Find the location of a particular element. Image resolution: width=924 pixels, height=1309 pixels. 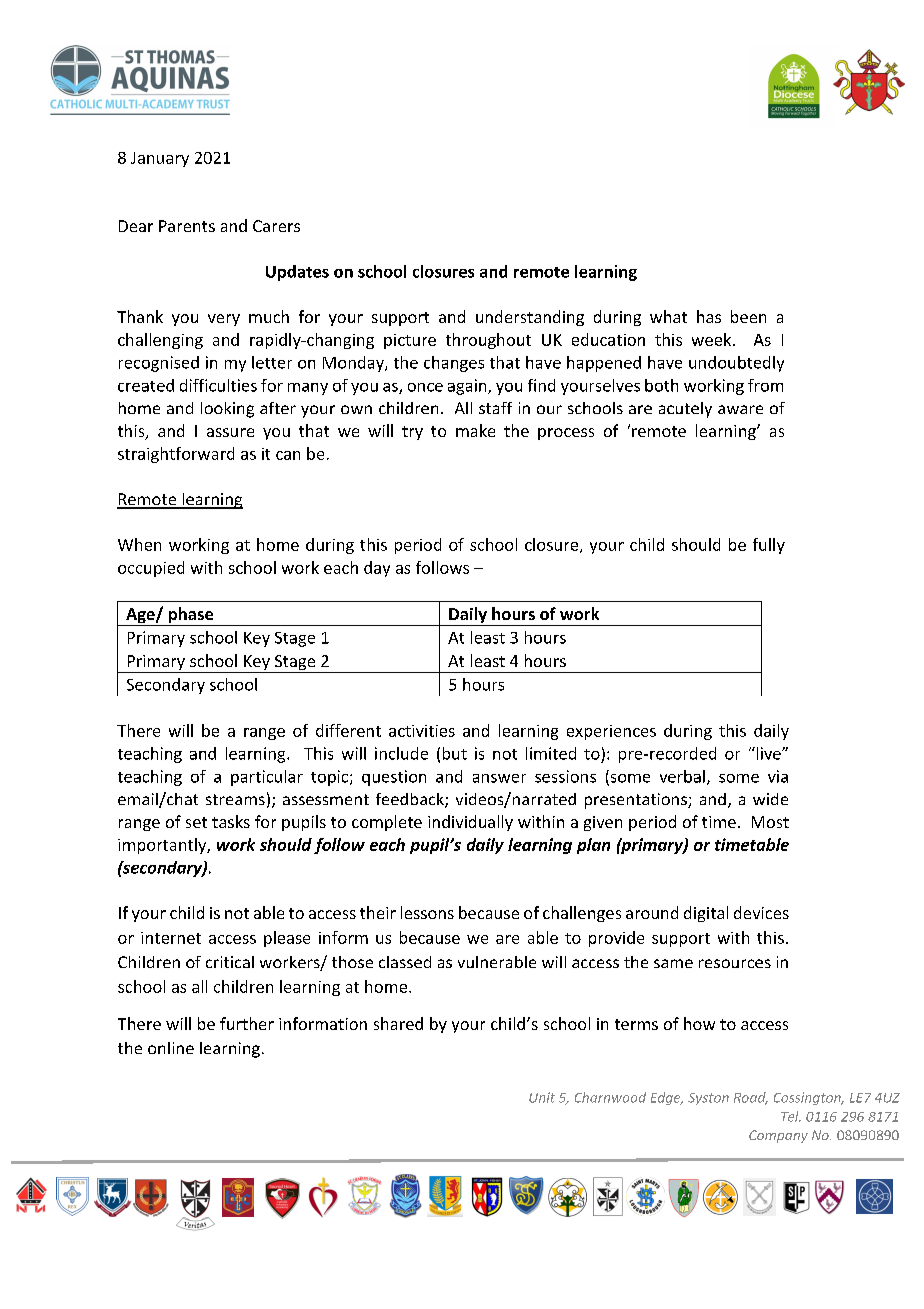

phase is located at coordinates (191, 616).
